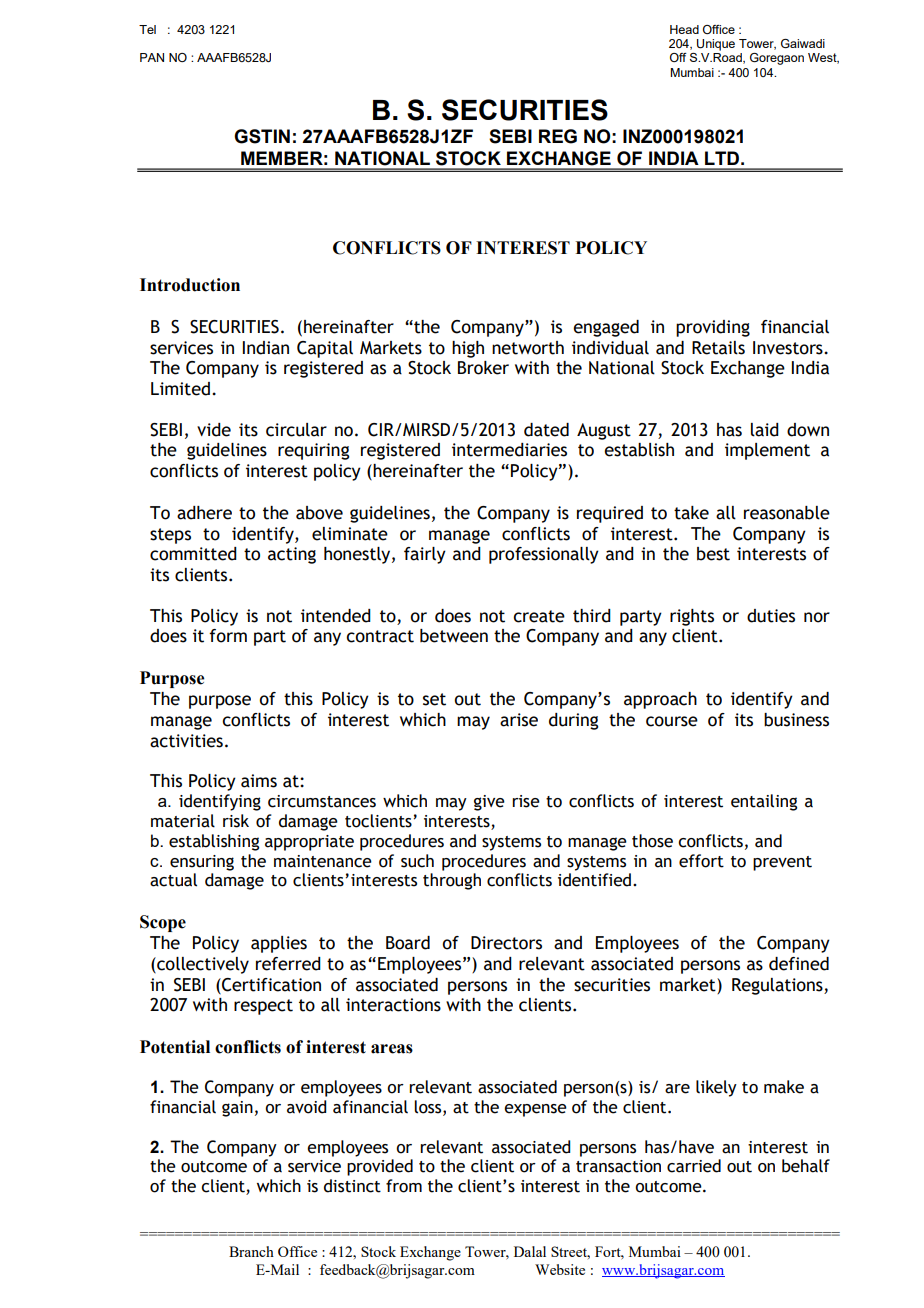 Image resolution: width=924 pixels, height=1308 pixels. I want to click on implement, so click(767, 451).
